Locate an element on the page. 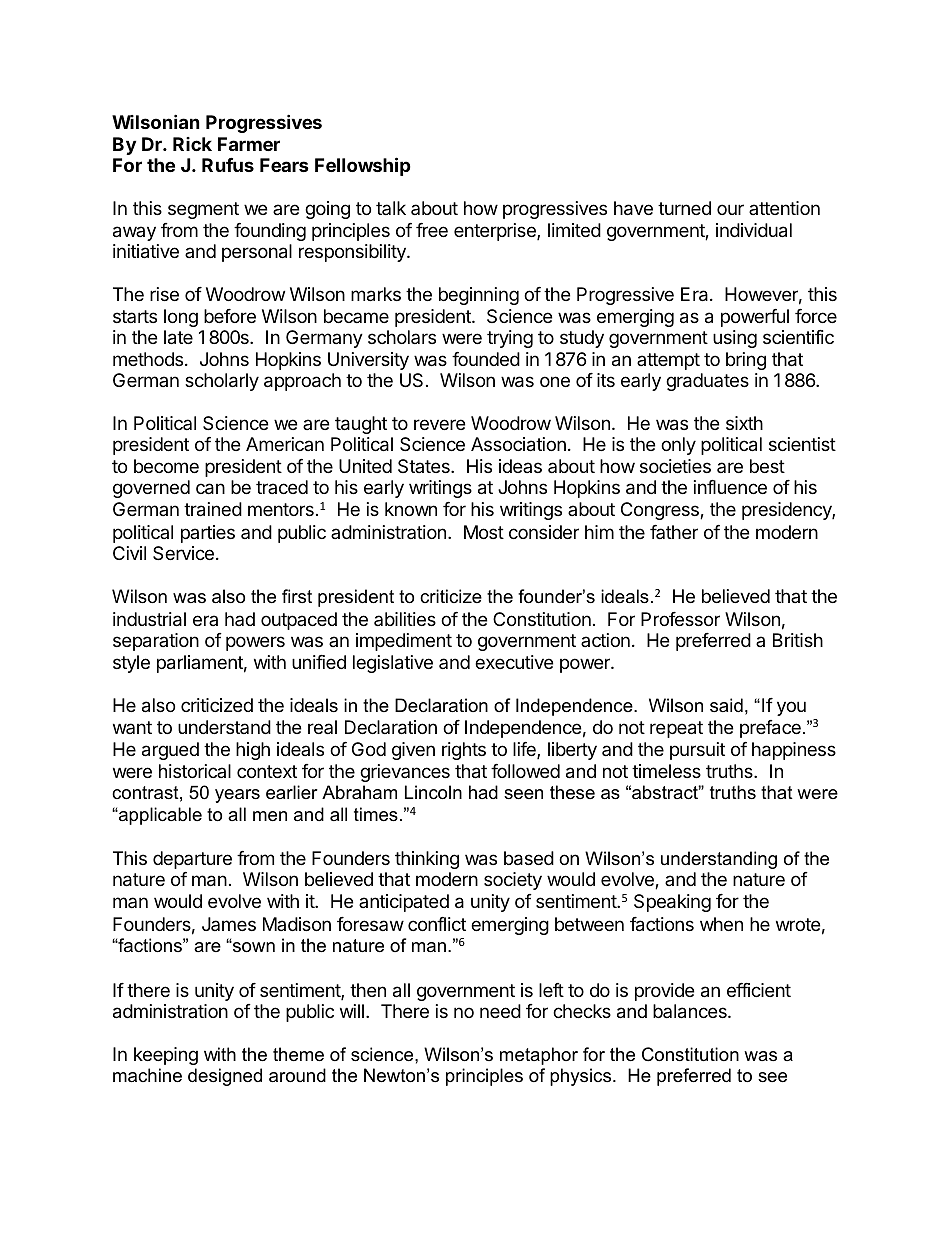  historical is located at coordinates (195, 771).
